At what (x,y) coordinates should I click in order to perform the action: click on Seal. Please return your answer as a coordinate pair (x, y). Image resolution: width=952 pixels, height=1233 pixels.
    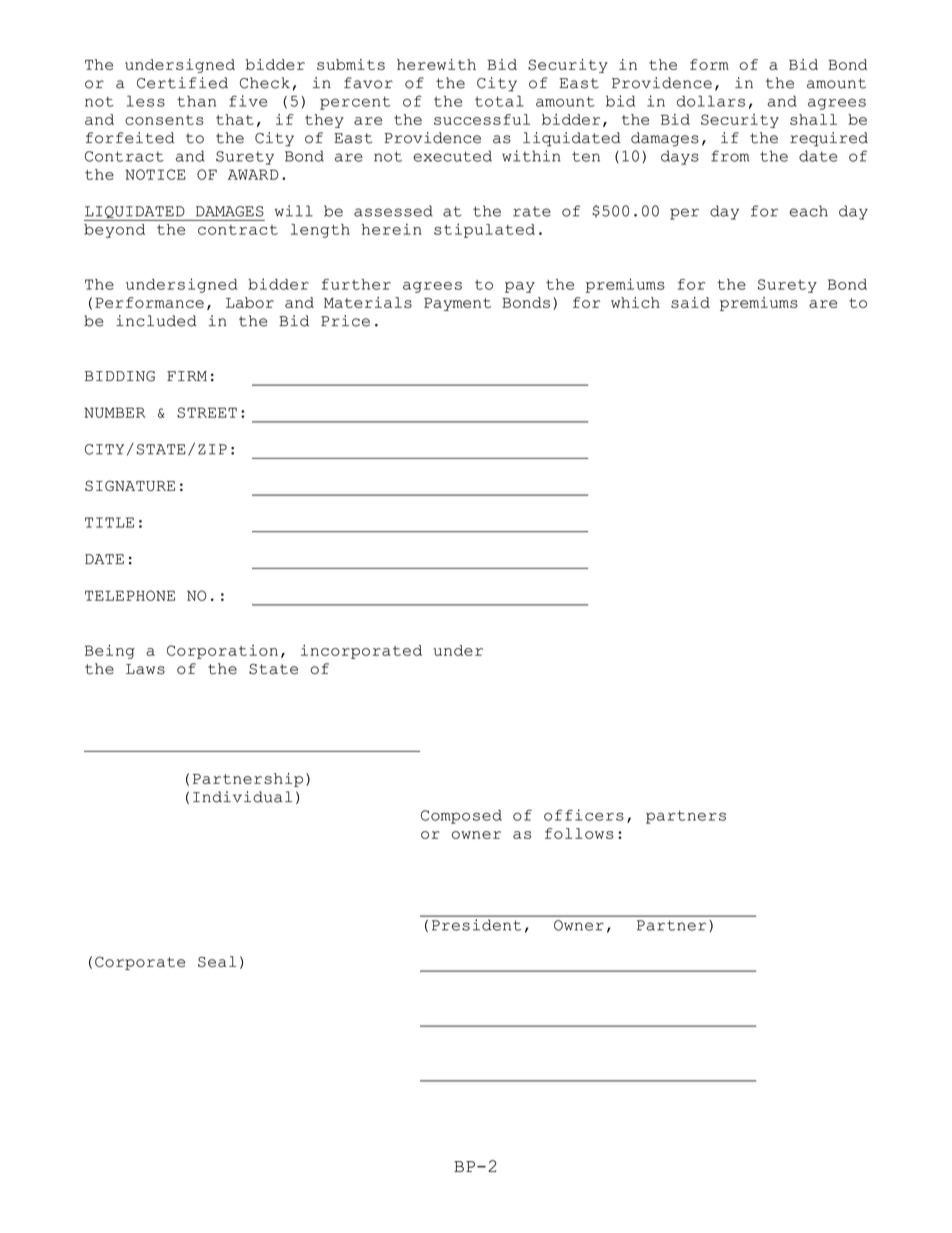
    Looking at the image, I should click on (217, 961).
